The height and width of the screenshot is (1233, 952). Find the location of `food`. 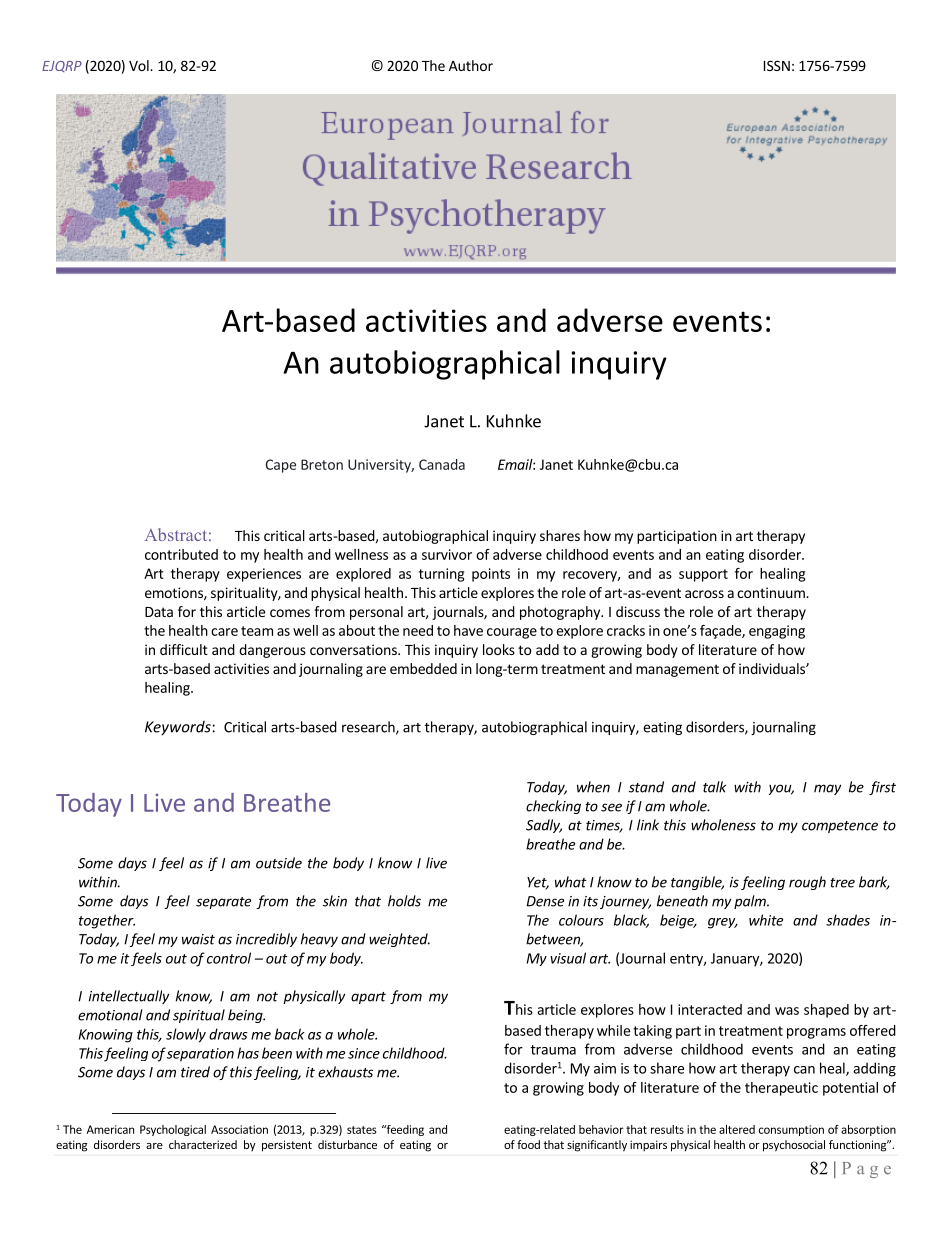

food is located at coordinates (528, 1144).
